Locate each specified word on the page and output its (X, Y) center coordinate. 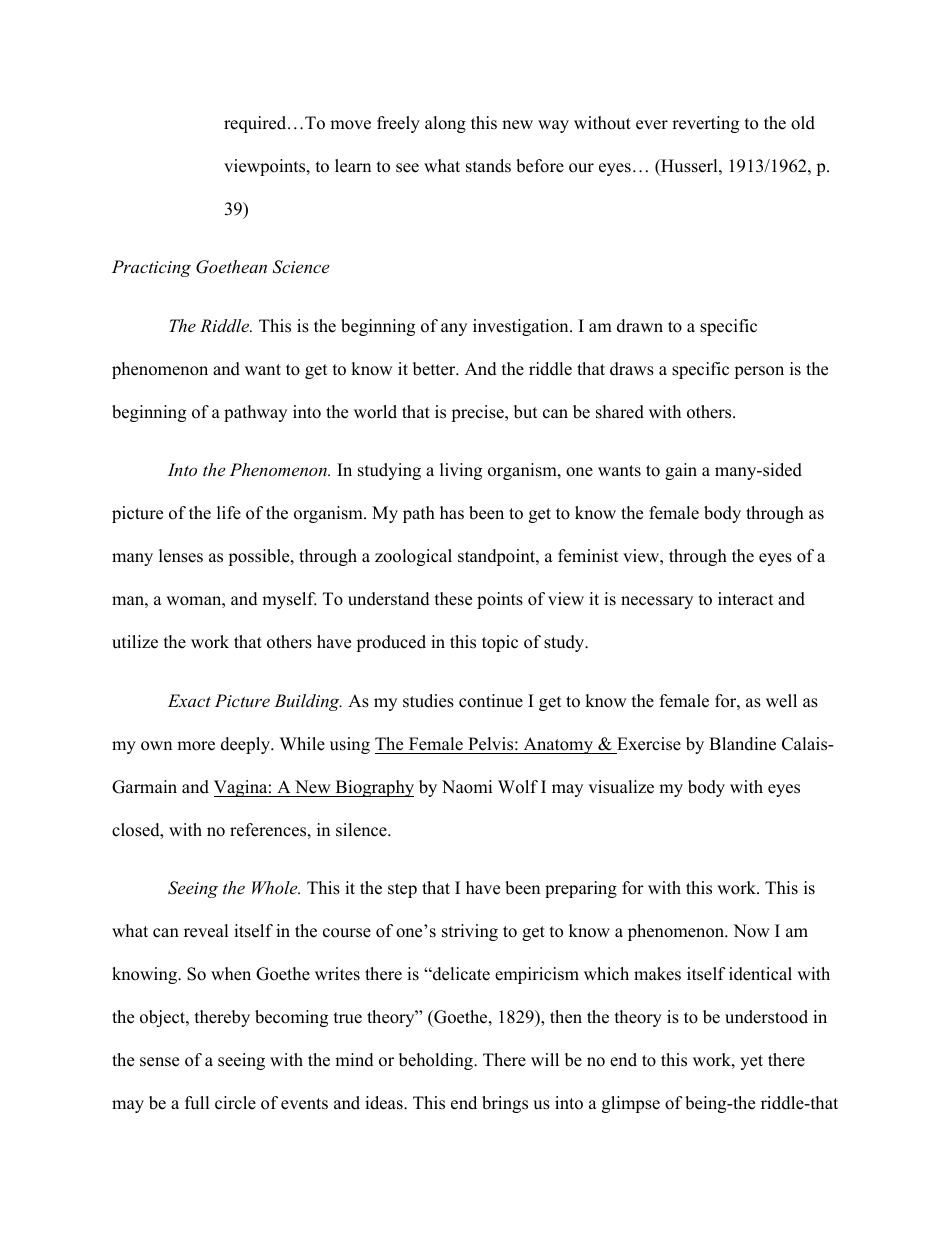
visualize (621, 787)
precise (478, 413)
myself (289, 600)
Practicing (151, 268)
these (453, 599)
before (540, 166)
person (759, 372)
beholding (437, 1061)
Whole (276, 887)
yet (751, 1062)
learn (353, 166)
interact (746, 599)
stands (488, 166)
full (197, 1103)
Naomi (467, 787)
